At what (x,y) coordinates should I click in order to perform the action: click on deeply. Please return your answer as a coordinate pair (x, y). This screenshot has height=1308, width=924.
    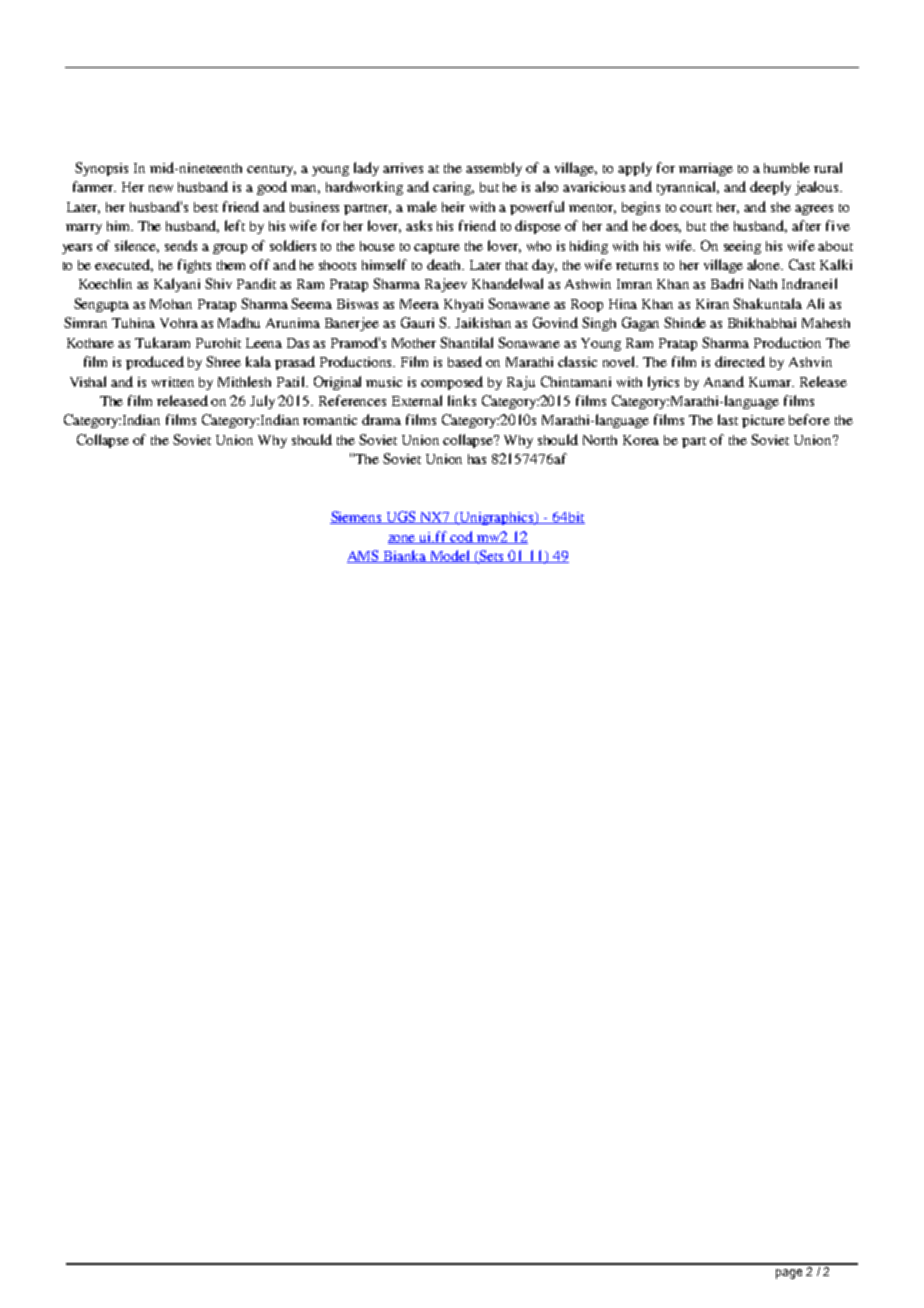
    Looking at the image, I should click on (770, 188).
